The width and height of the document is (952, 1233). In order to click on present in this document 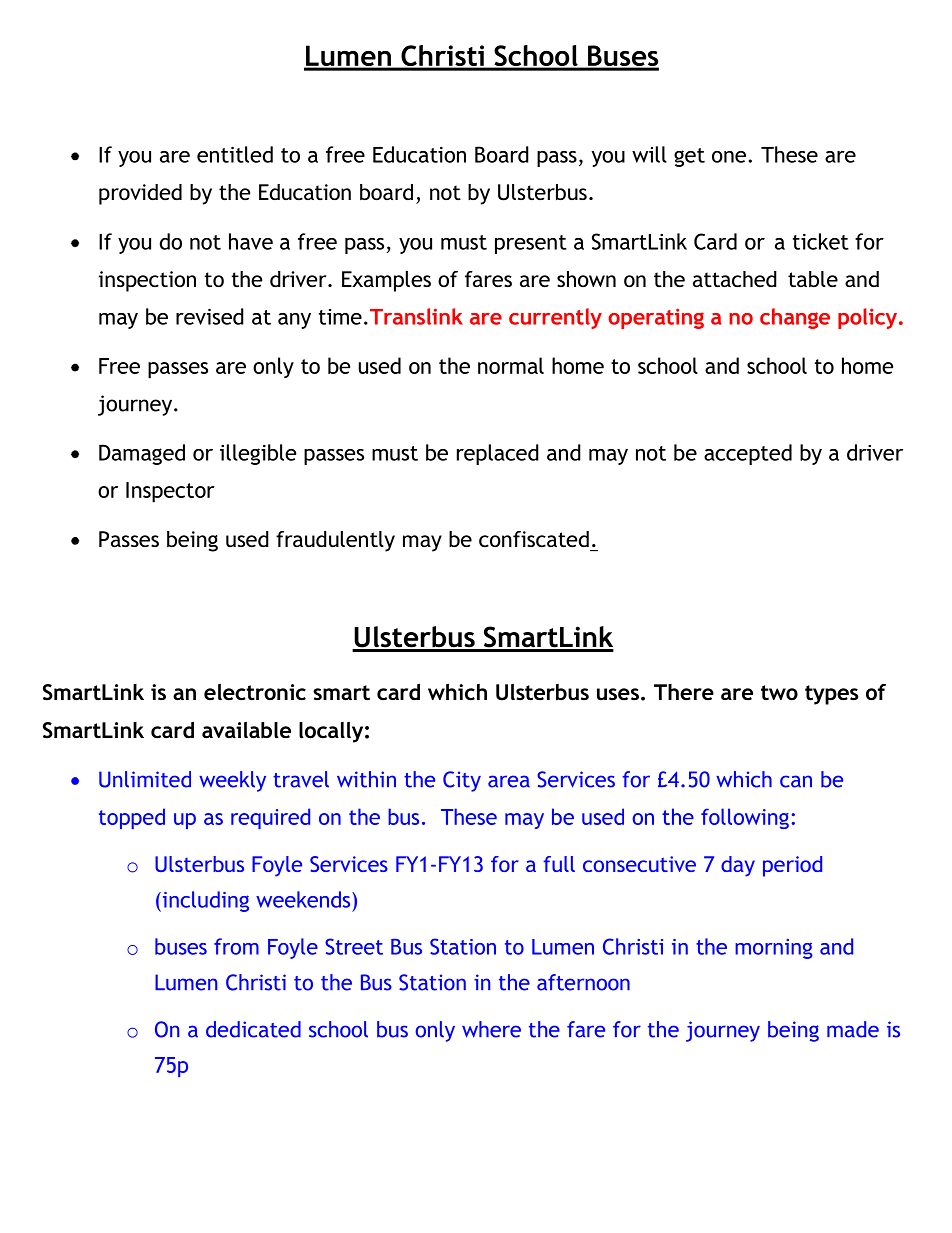, I will do `click(531, 244)`.
